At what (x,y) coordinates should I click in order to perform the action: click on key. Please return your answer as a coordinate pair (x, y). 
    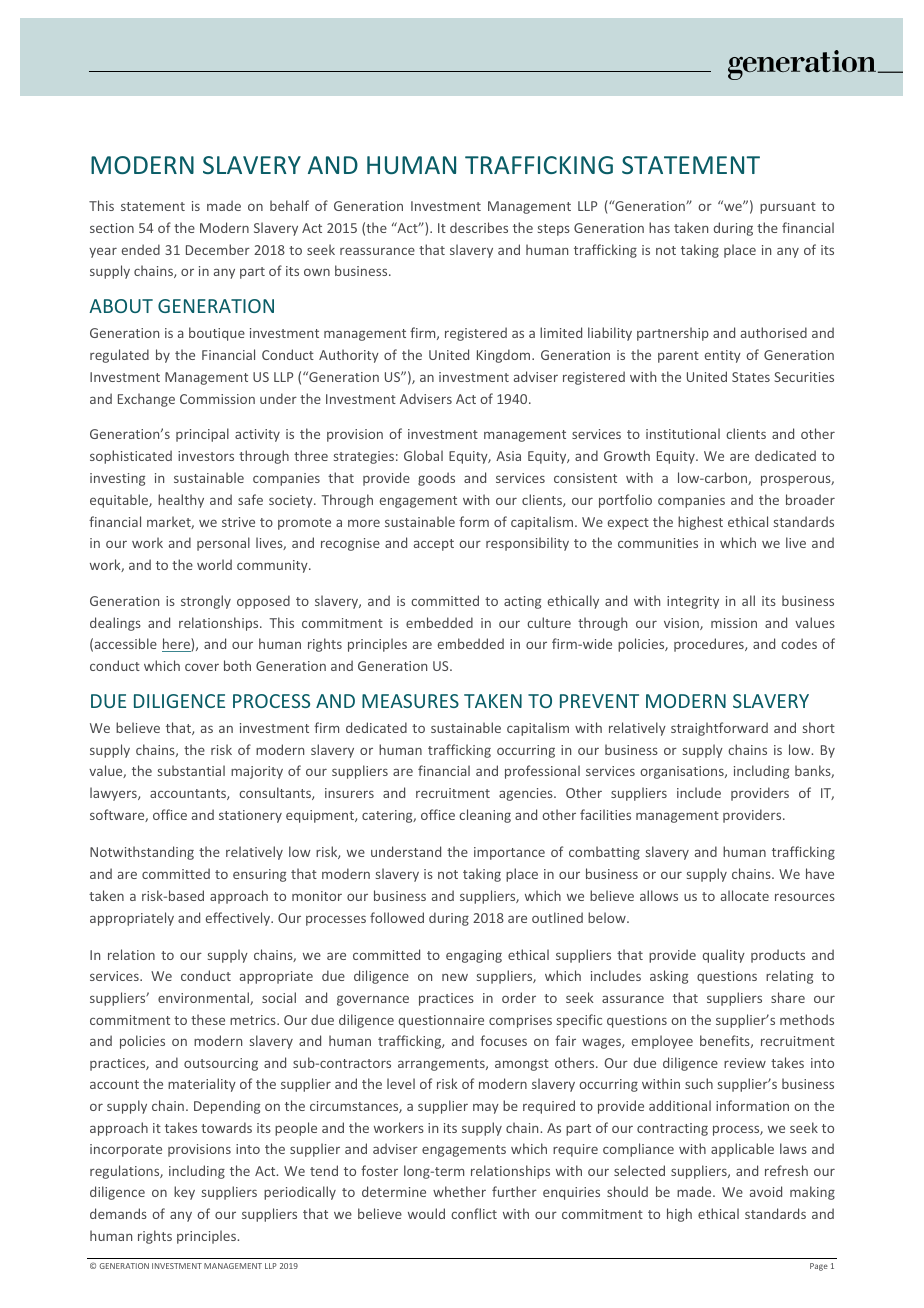
    Looking at the image, I should click on (184, 1193).
